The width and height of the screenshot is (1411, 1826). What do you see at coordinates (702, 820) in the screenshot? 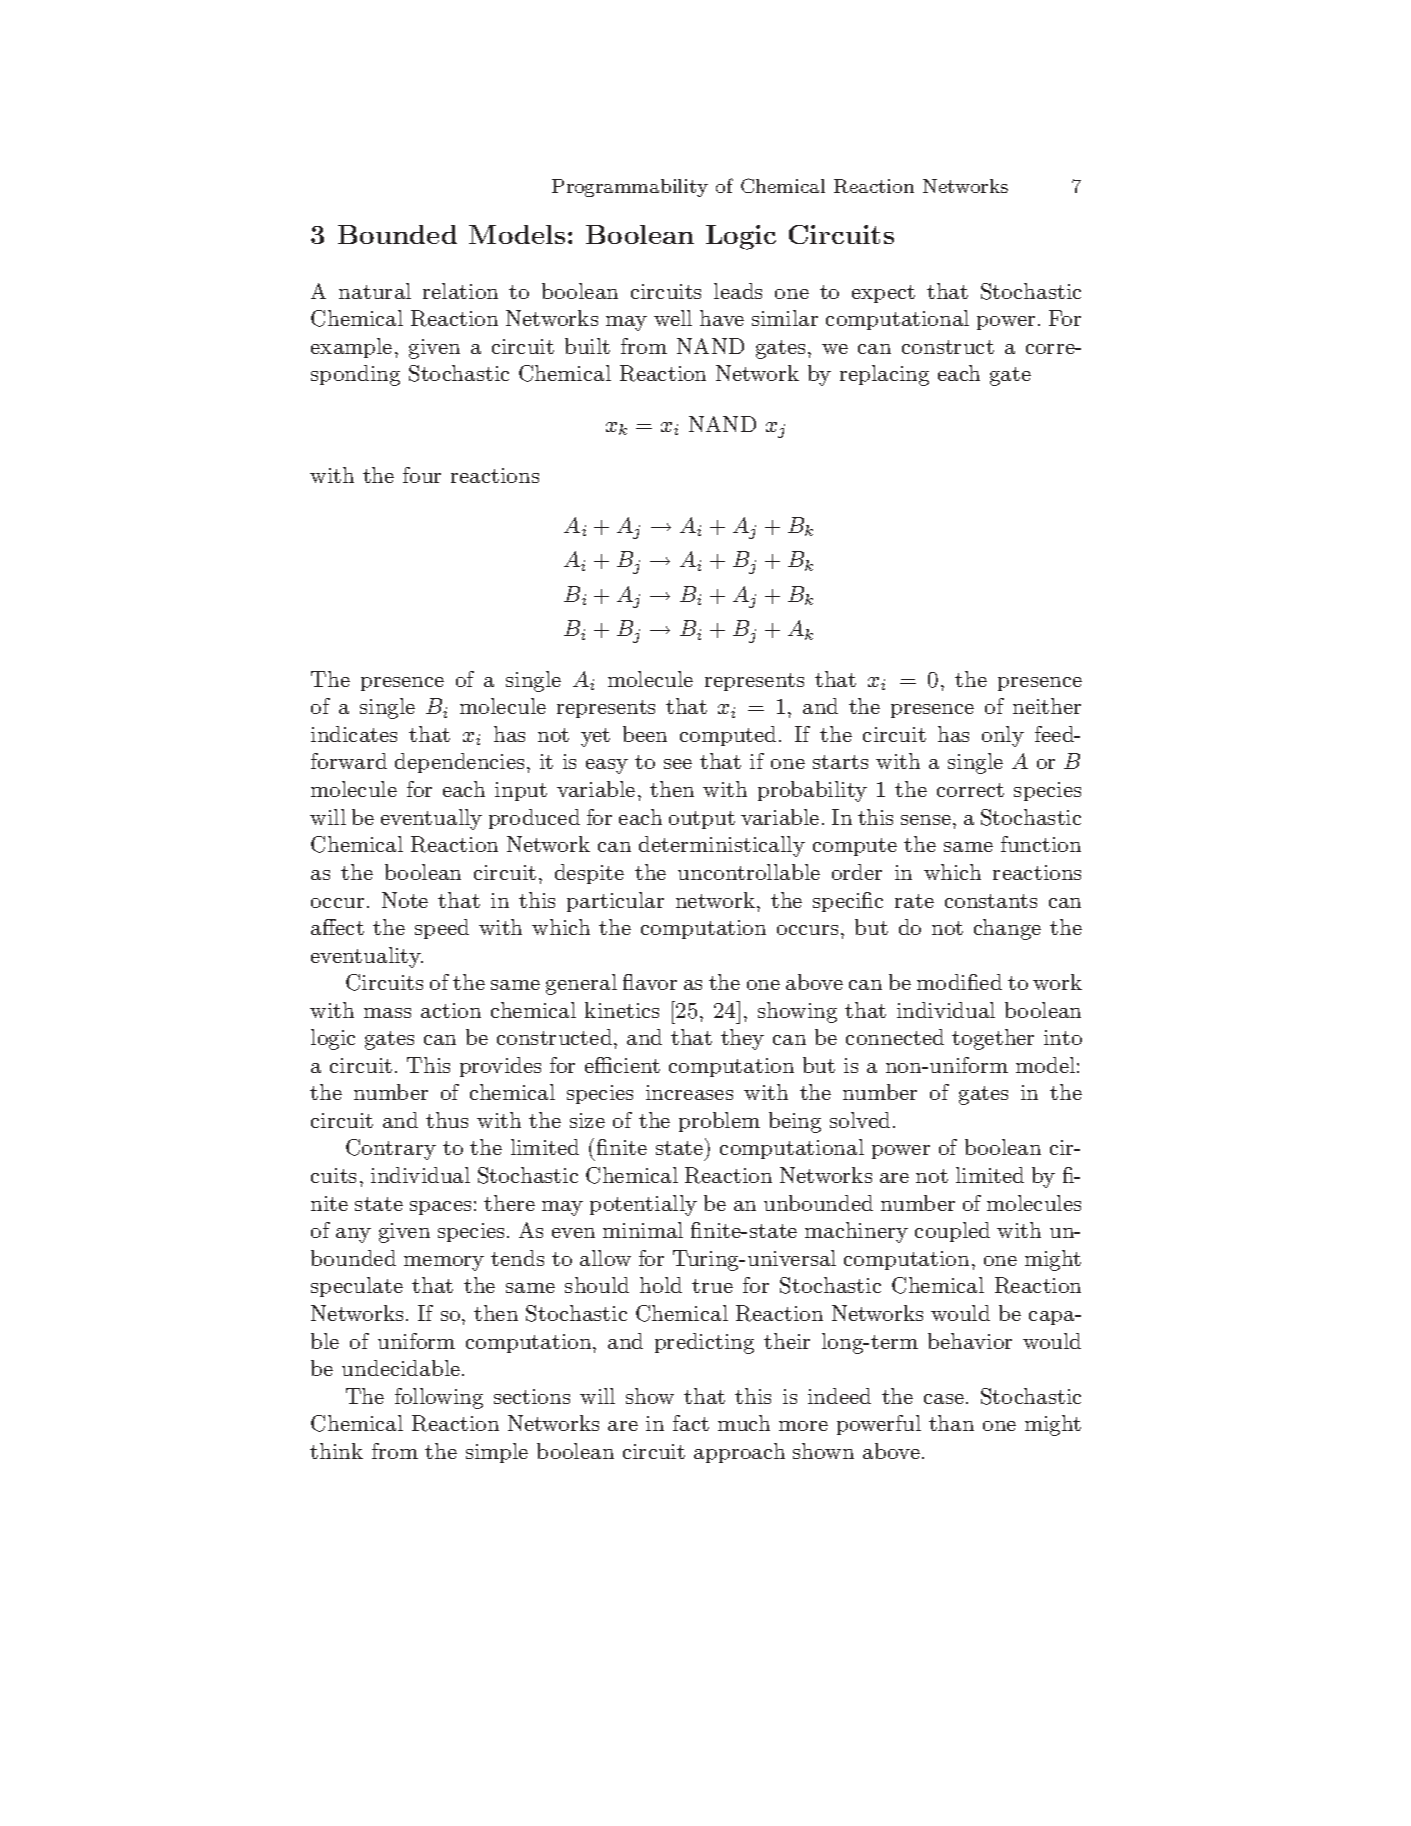
I see `output` at bounding box center [702, 820].
